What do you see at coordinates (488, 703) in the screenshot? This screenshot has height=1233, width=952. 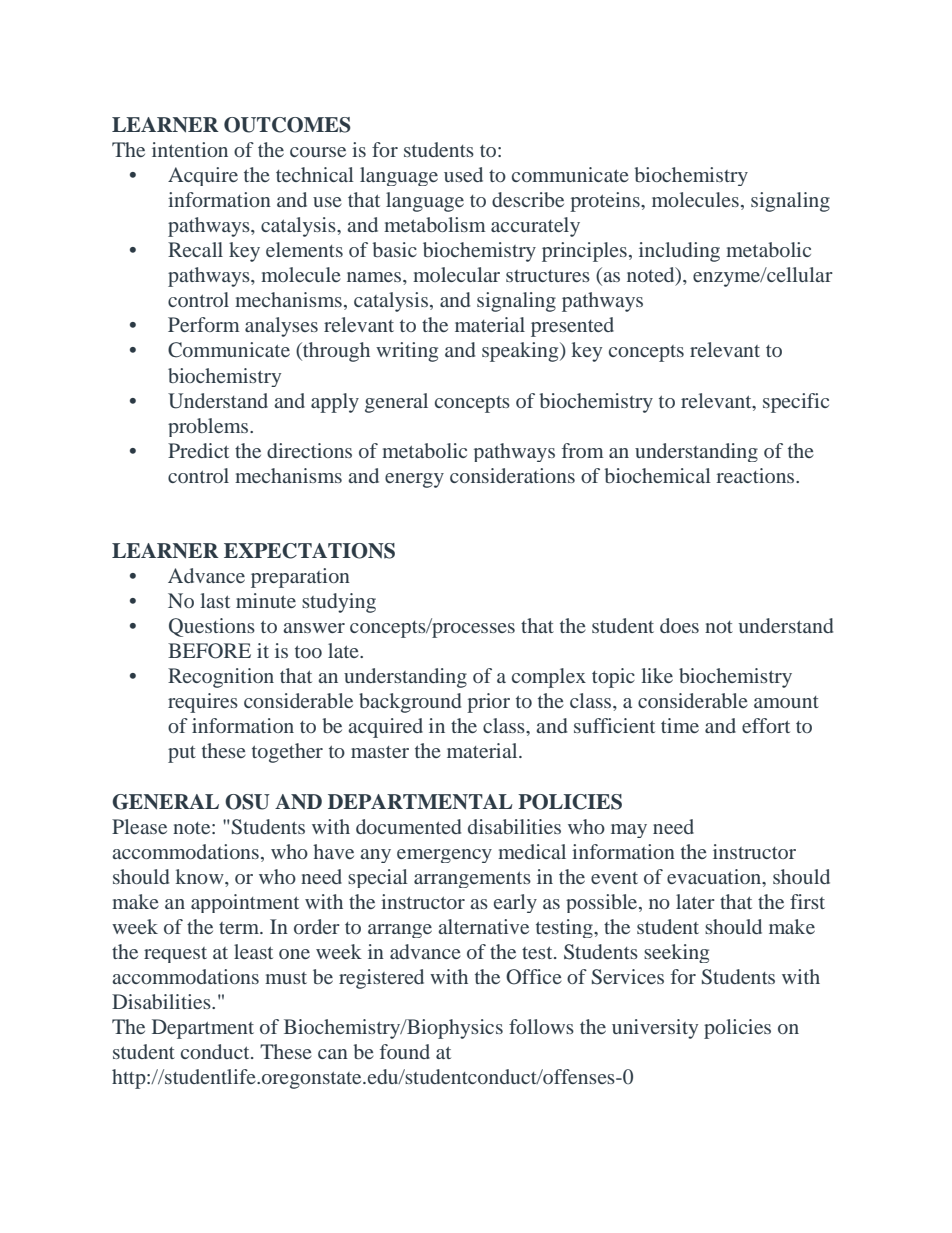 I see `prior` at bounding box center [488, 703].
